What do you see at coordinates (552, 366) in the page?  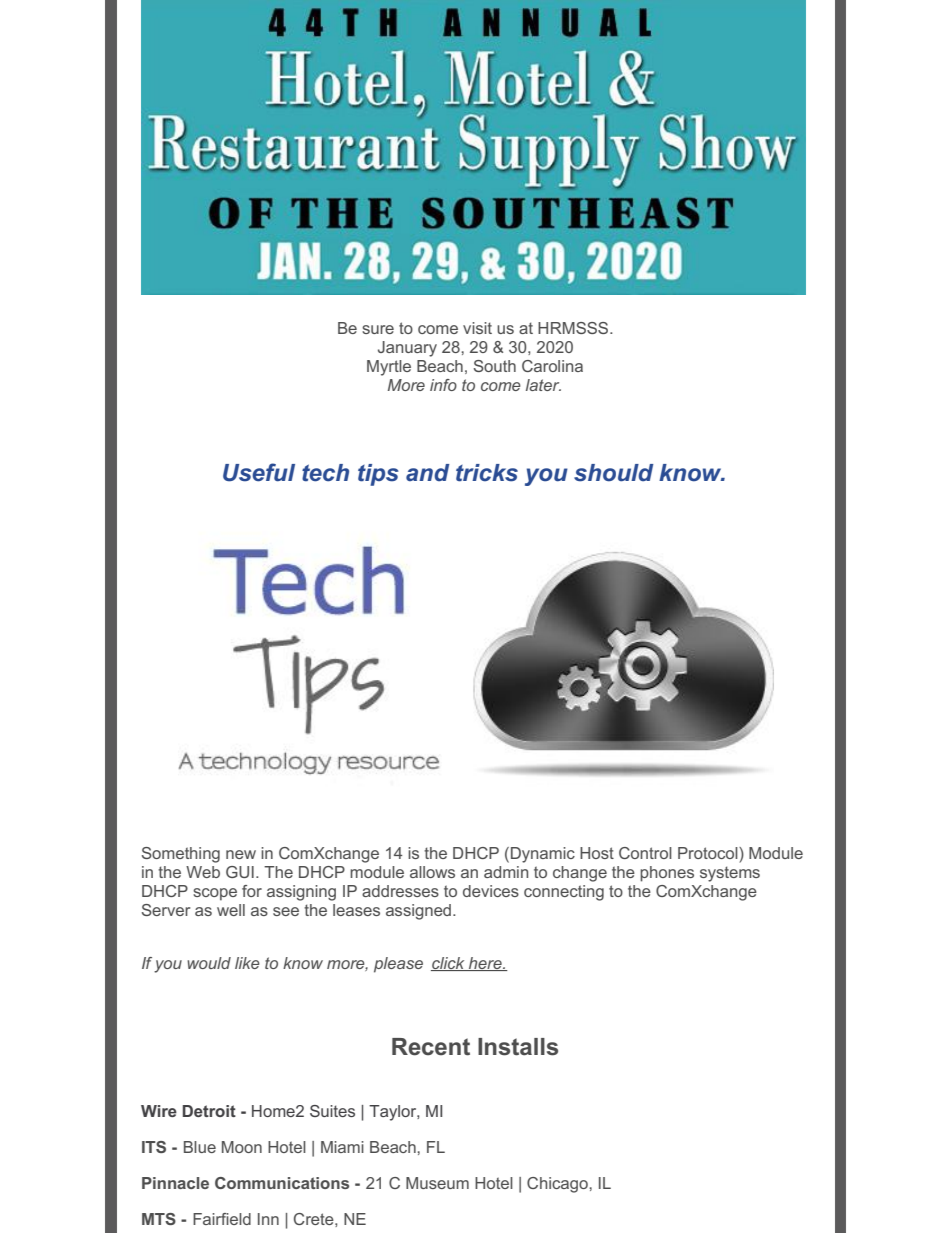 I see `Carolina` at bounding box center [552, 366].
